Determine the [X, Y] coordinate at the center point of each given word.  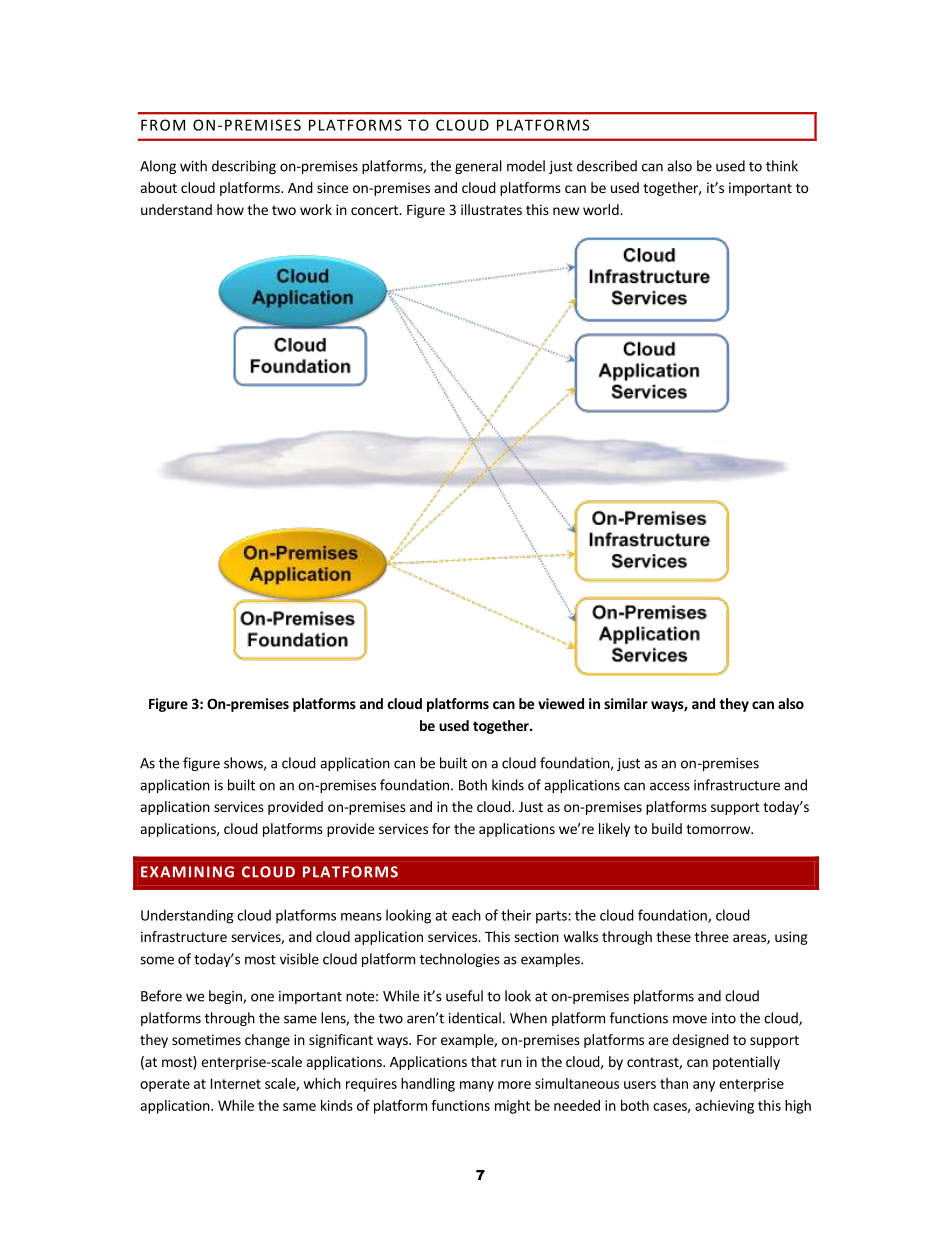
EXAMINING [187, 872]
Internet [236, 1083]
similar [626, 703]
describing [244, 167]
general [478, 167]
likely [614, 830]
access [670, 786]
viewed [561, 703]
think [782, 166]
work [316, 209]
